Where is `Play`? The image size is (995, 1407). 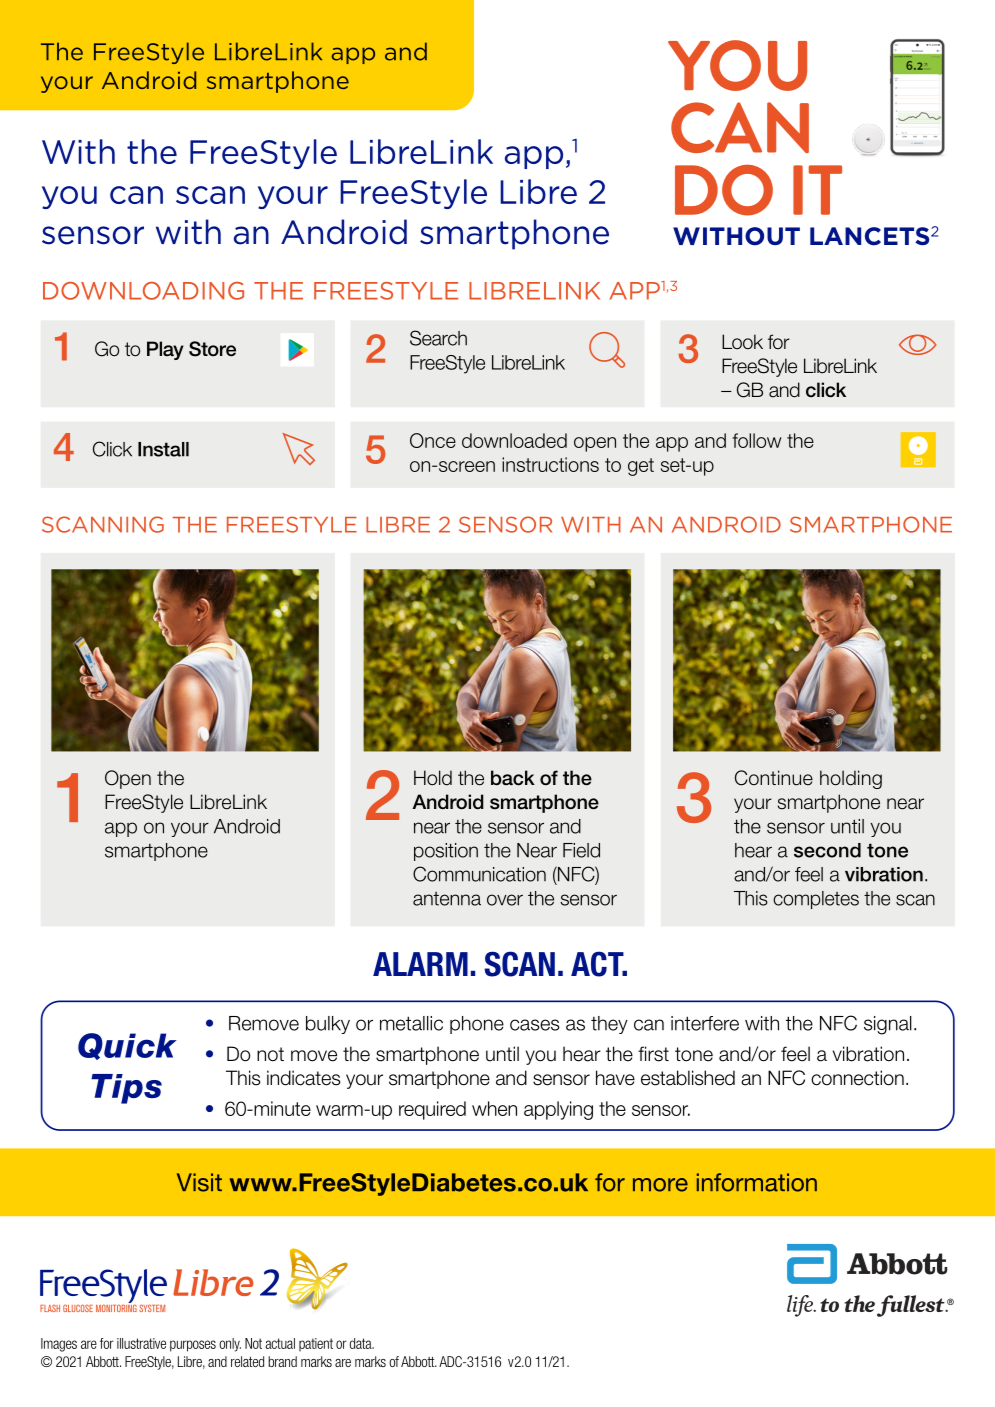 Play is located at coordinates (165, 350).
